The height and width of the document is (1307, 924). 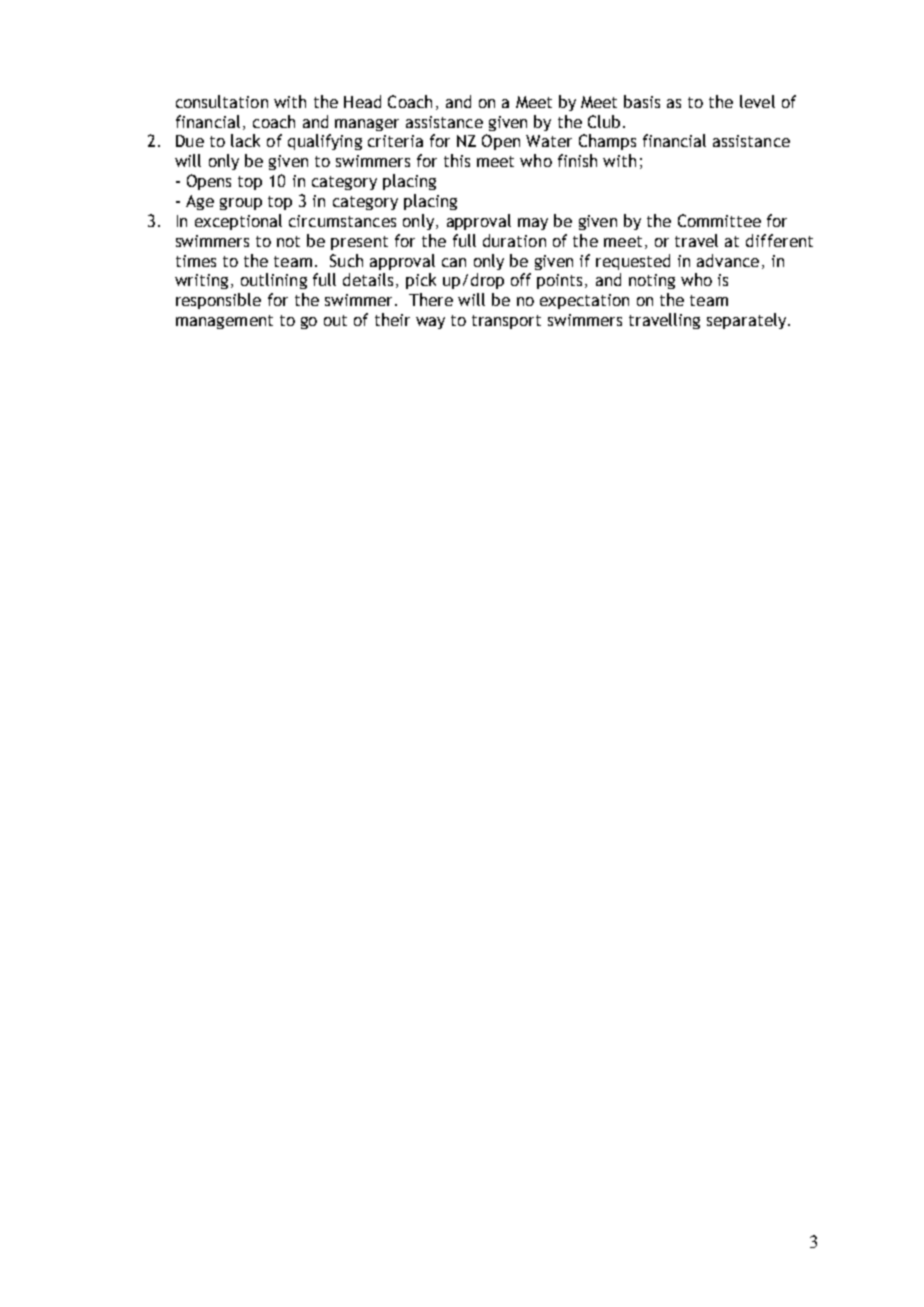 What do you see at coordinates (362, 101) in the document?
I see `Head` at bounding box center [362, 101].
